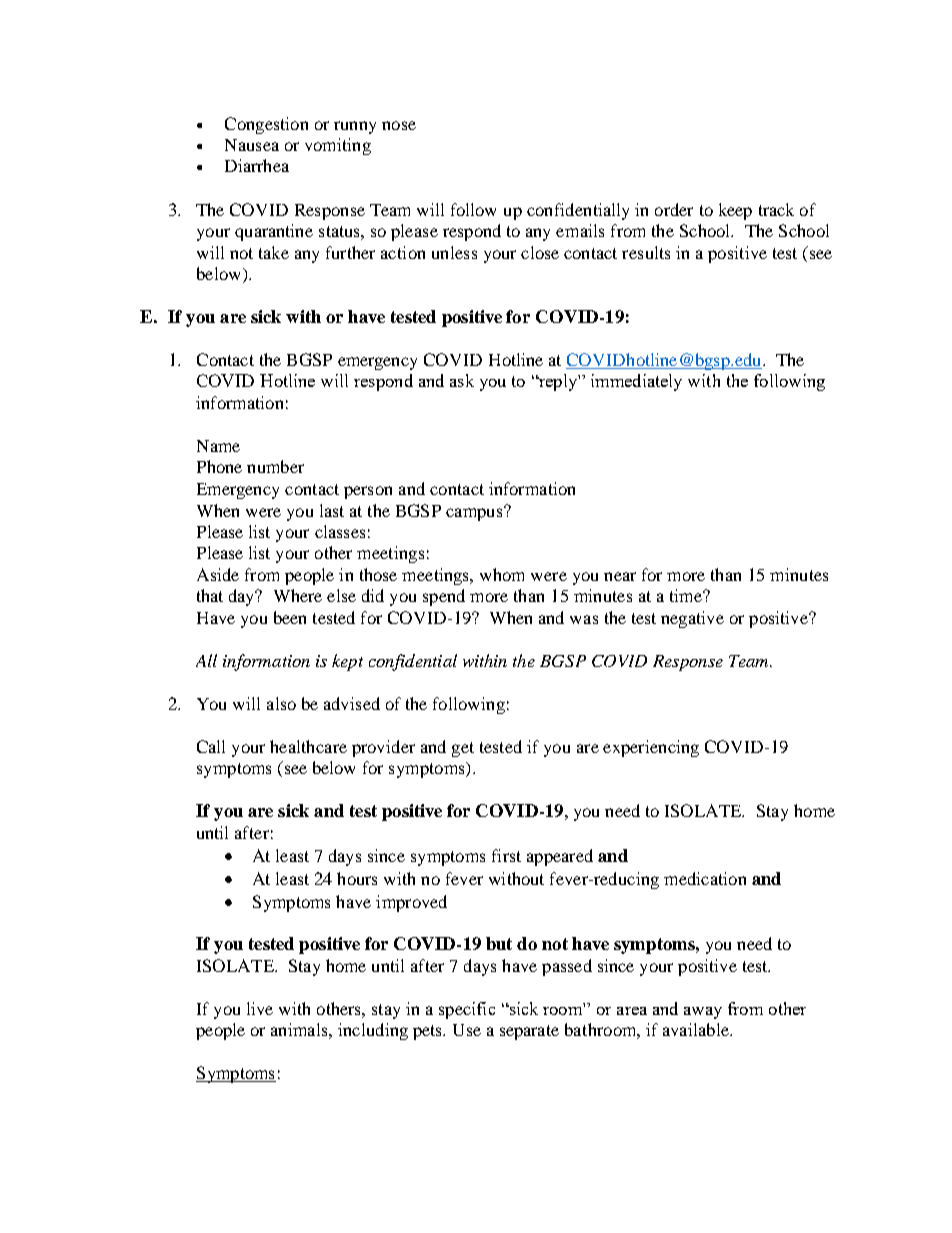  What do you see at coordinates (257, 165) in the image?
I see `Diarrhea` at bounding box center [257, 165].
